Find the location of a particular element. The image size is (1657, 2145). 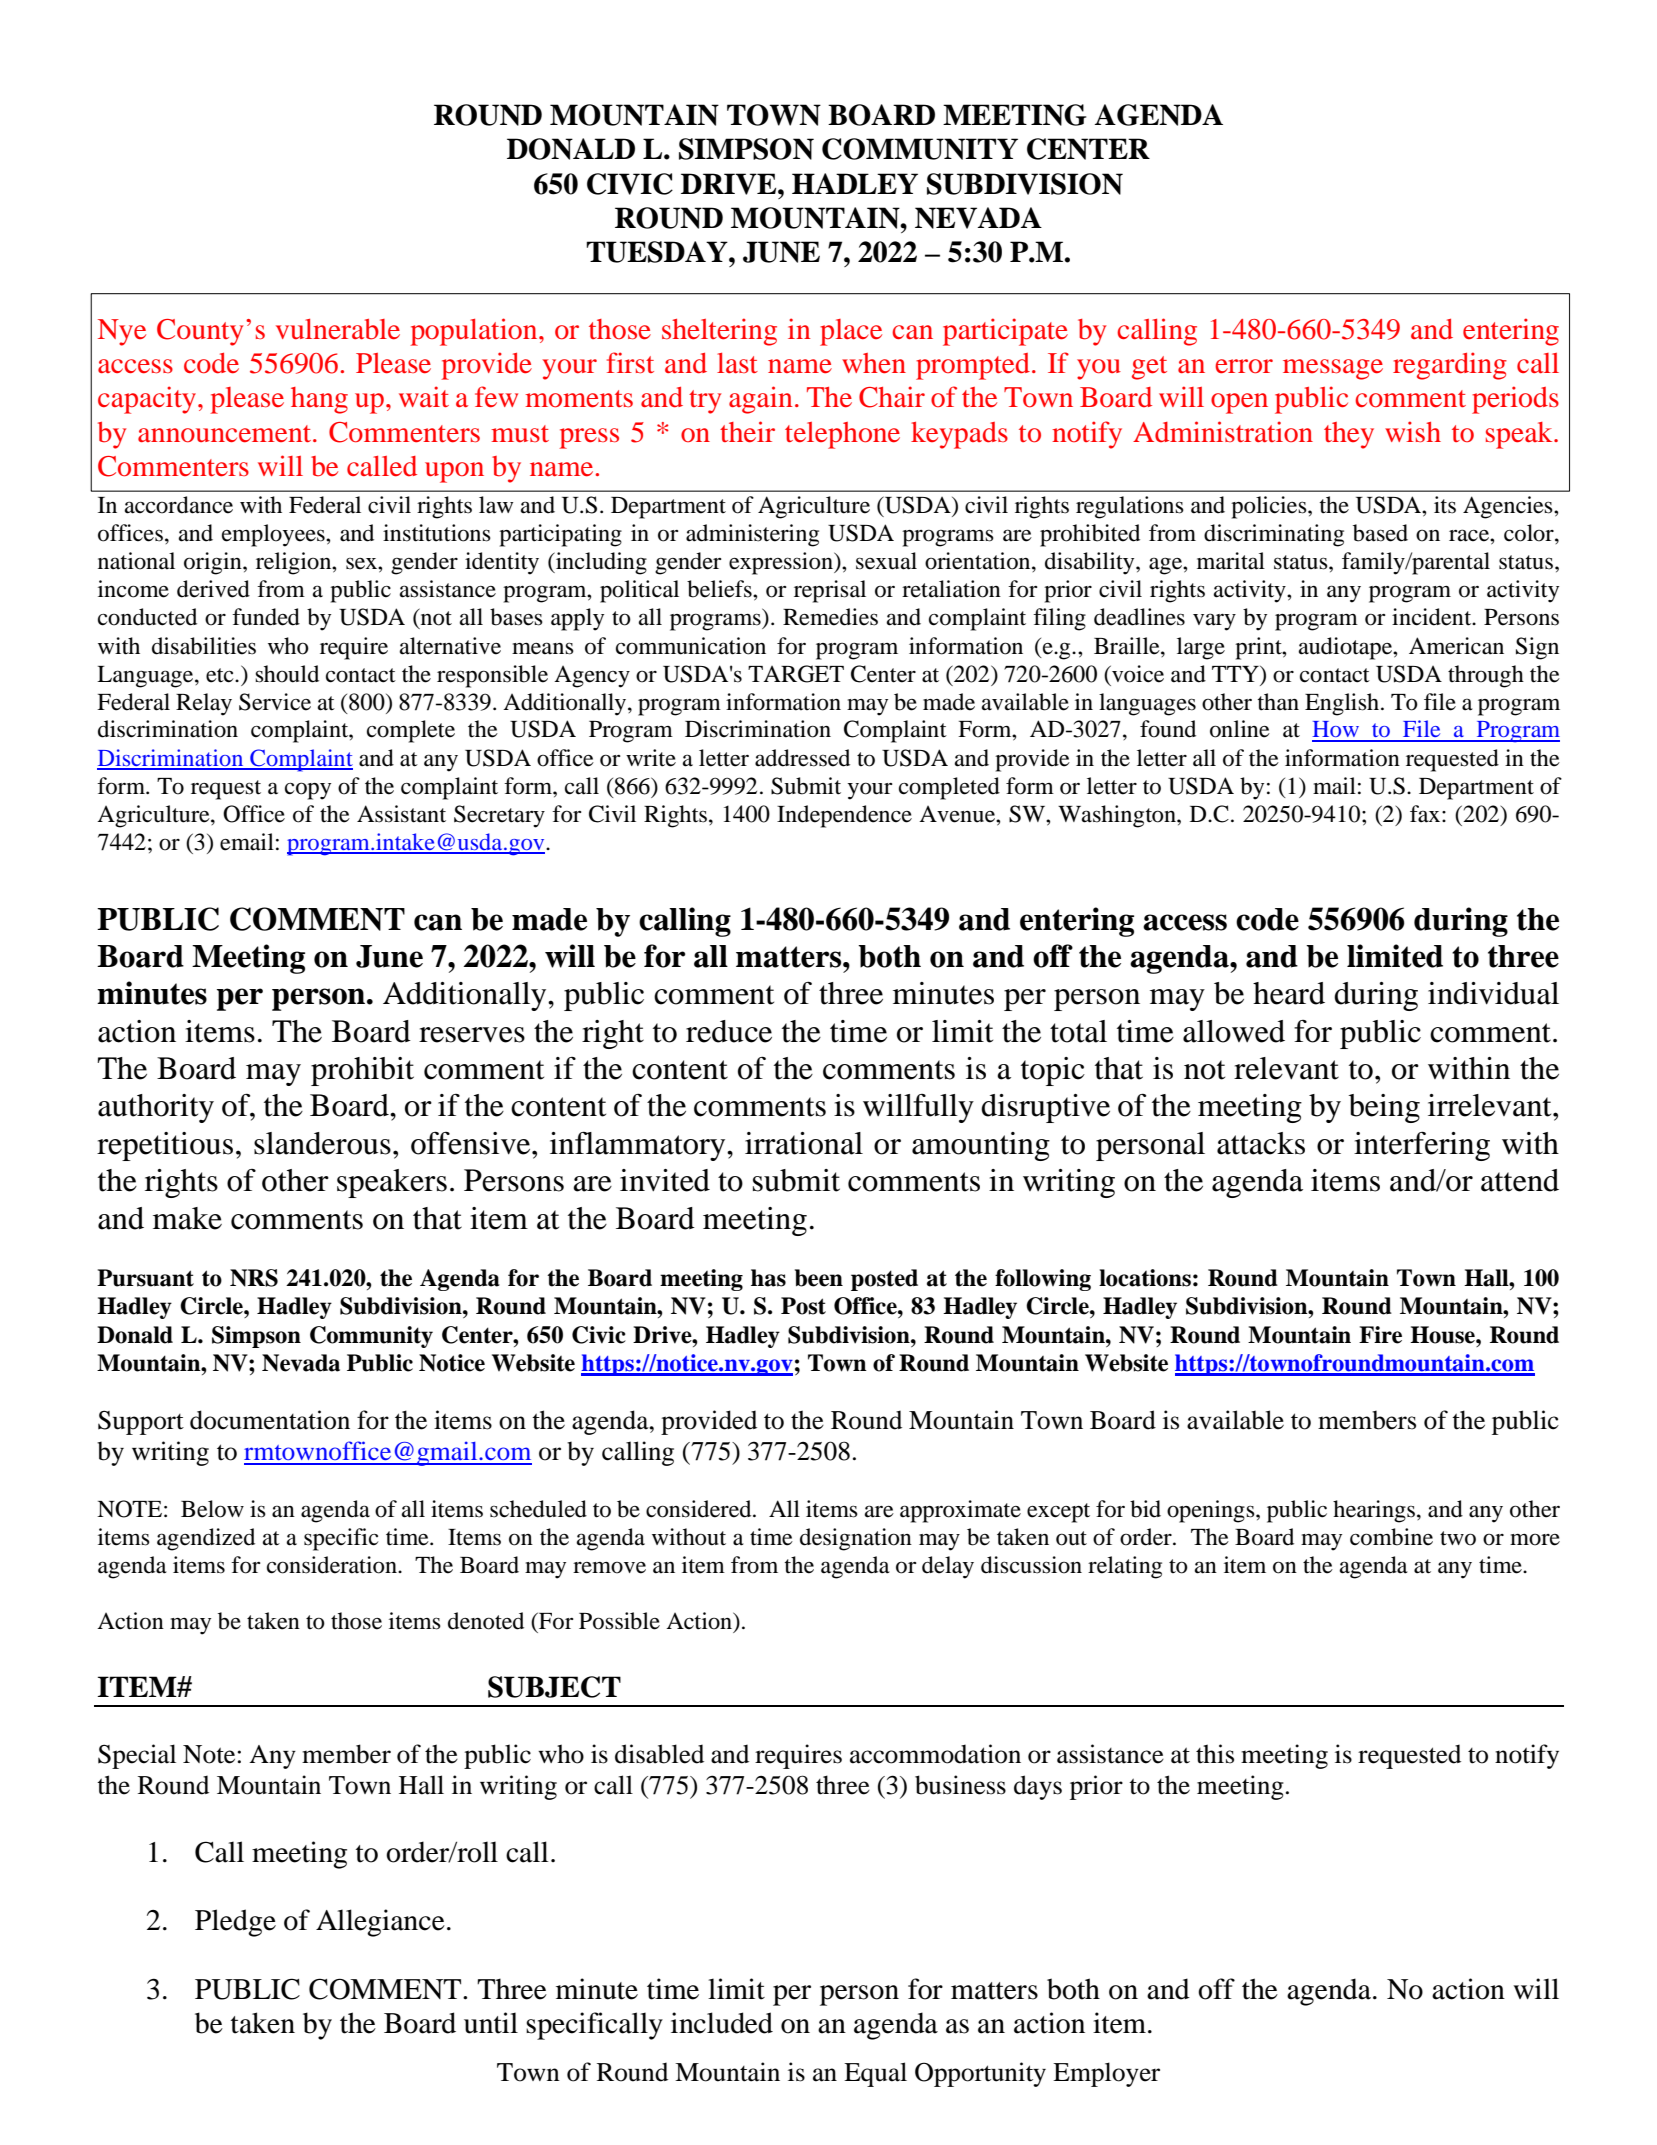

consideration is located at coordinates (333, 1565).
